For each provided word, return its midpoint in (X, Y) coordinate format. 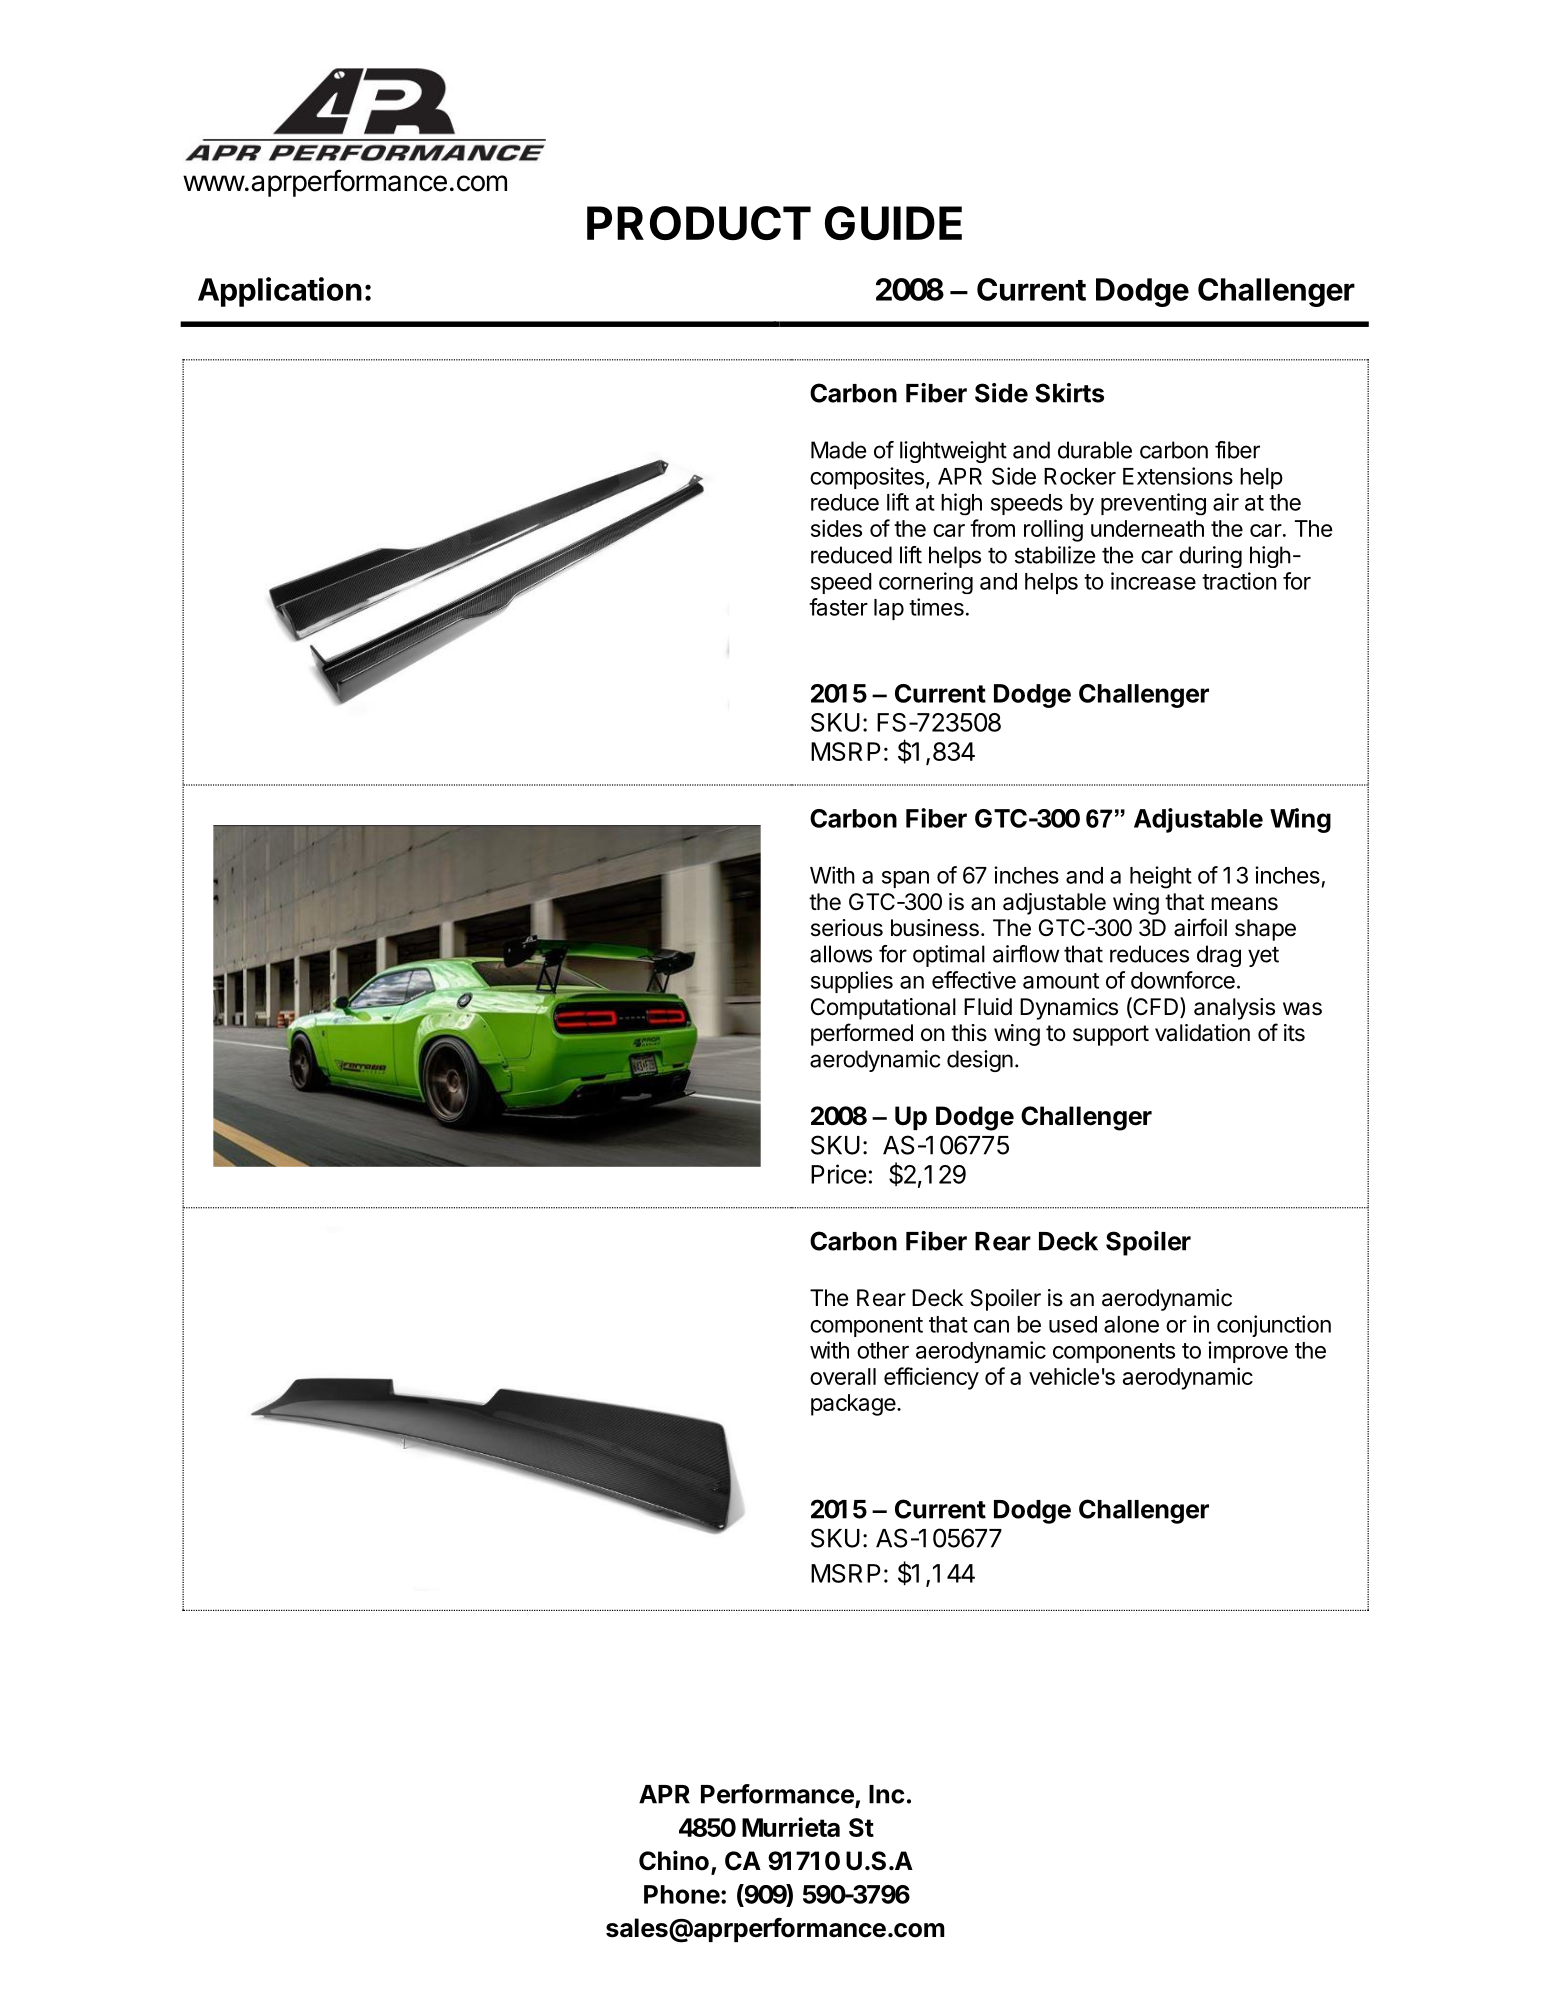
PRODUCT (699, 223)
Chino (674, 1860)
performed (862, 1034)
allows (841, 954)
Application (280, 292)
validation (1202, 1033)
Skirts (1069, 393)
